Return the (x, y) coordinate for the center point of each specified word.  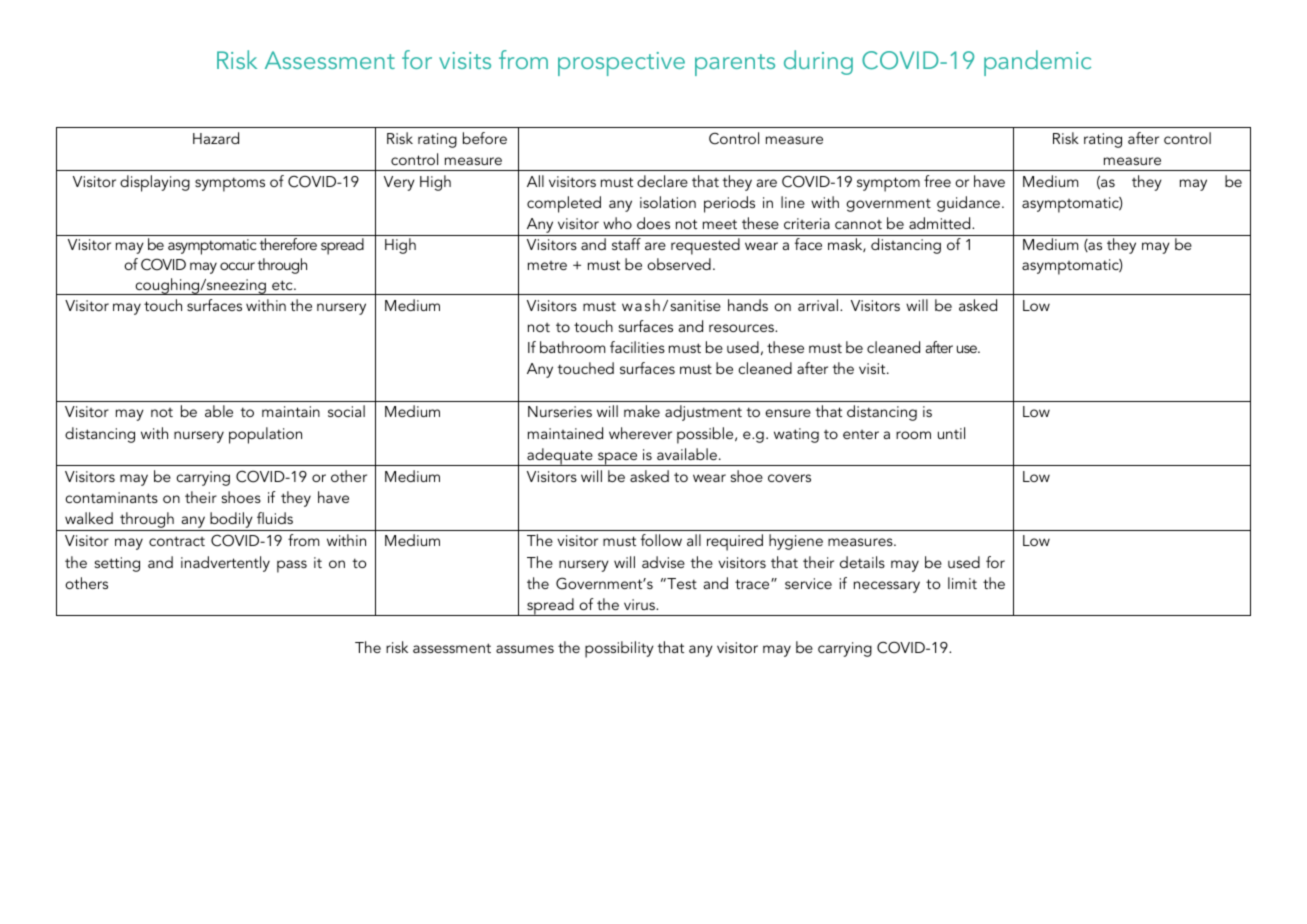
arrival (818, 305)
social (346, 411)
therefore (288, 244)
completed (564, 204)
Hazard (216, 138)
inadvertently (225, 564)
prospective (621, 64)
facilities (637, 347)
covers (789, 478)
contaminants (111, 497)
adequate (560, 457)
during (818, 62)
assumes (525, 649)
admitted (941, 223)
